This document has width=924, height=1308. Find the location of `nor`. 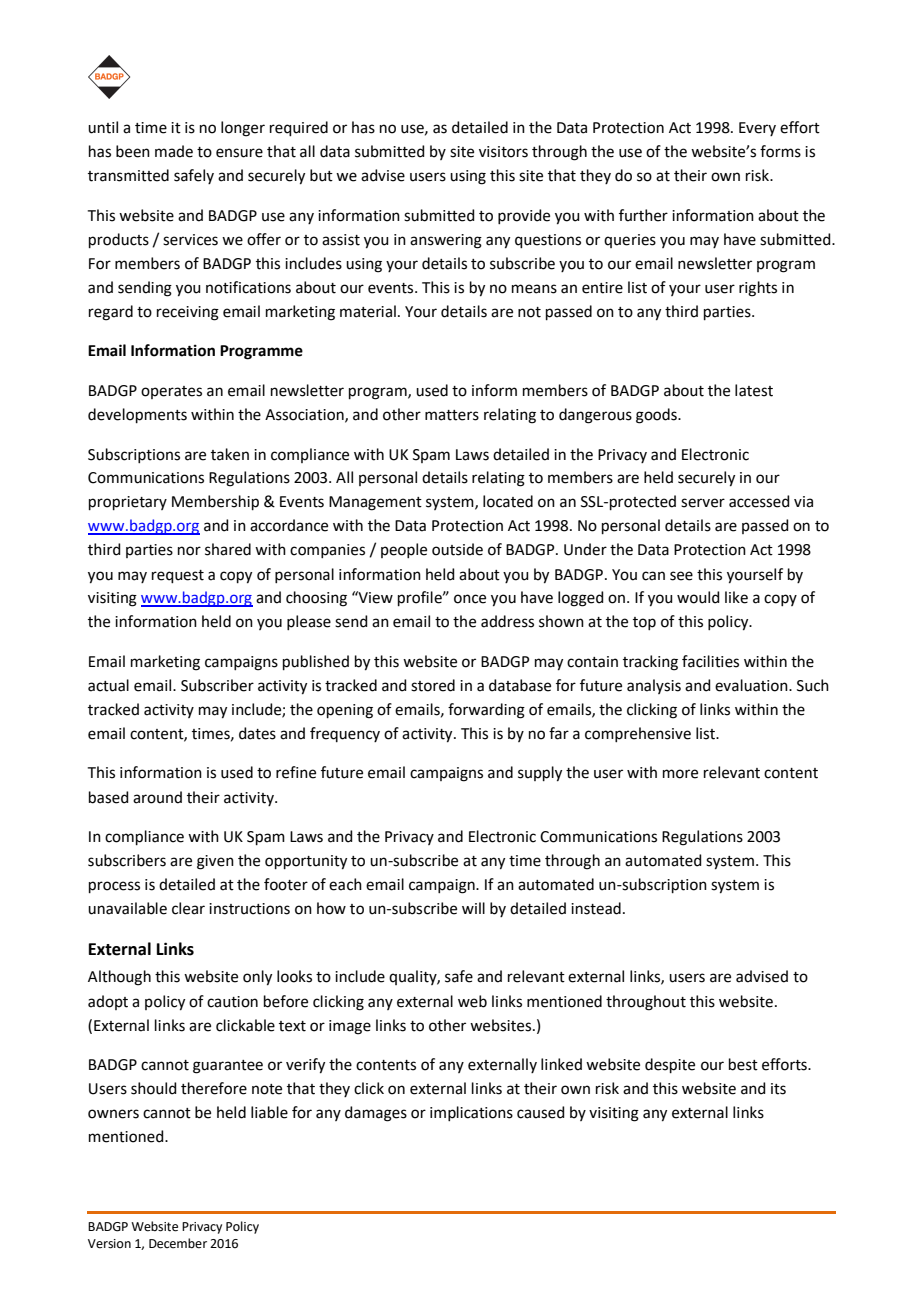

nor is located at coordinates (189, 551).
